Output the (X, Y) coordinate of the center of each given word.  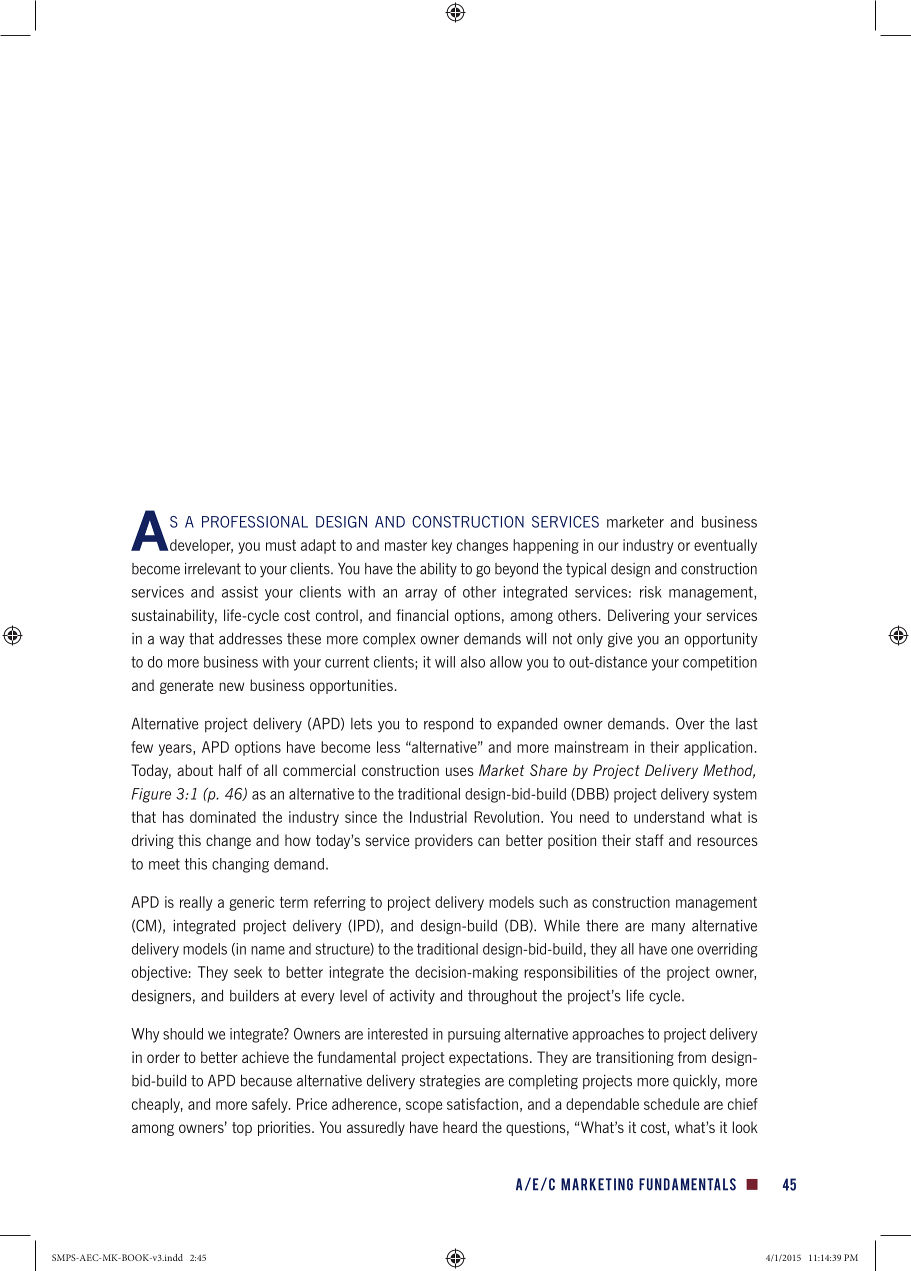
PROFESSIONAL (255, 522)
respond (448, 725)
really (196, 903)
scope (424, 1107)
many (668, 929)
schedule (671, 1104)
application (718, 748)
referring (340, 903)
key (442, 546)
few (142, 747)
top (242, 1129)
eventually (725, 546)
